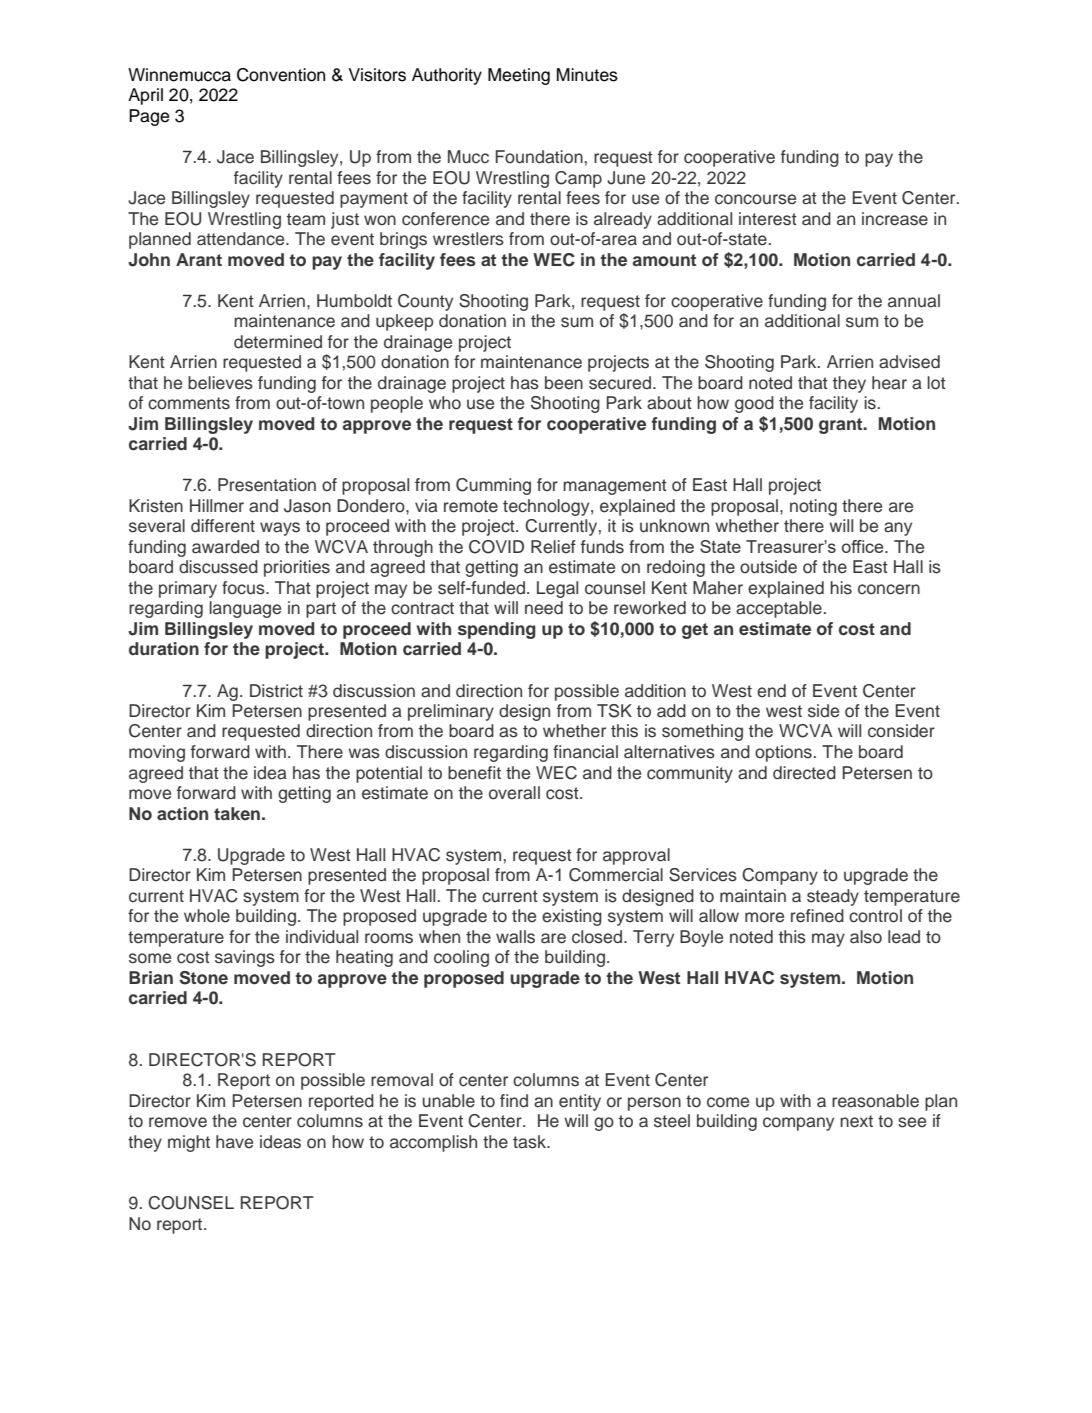 The height and width of the screenshot is (1413, 1092). What do you see at coordinates (889, 589) in the screenshot?
I see `concern` at bounding box center [889, 589].
